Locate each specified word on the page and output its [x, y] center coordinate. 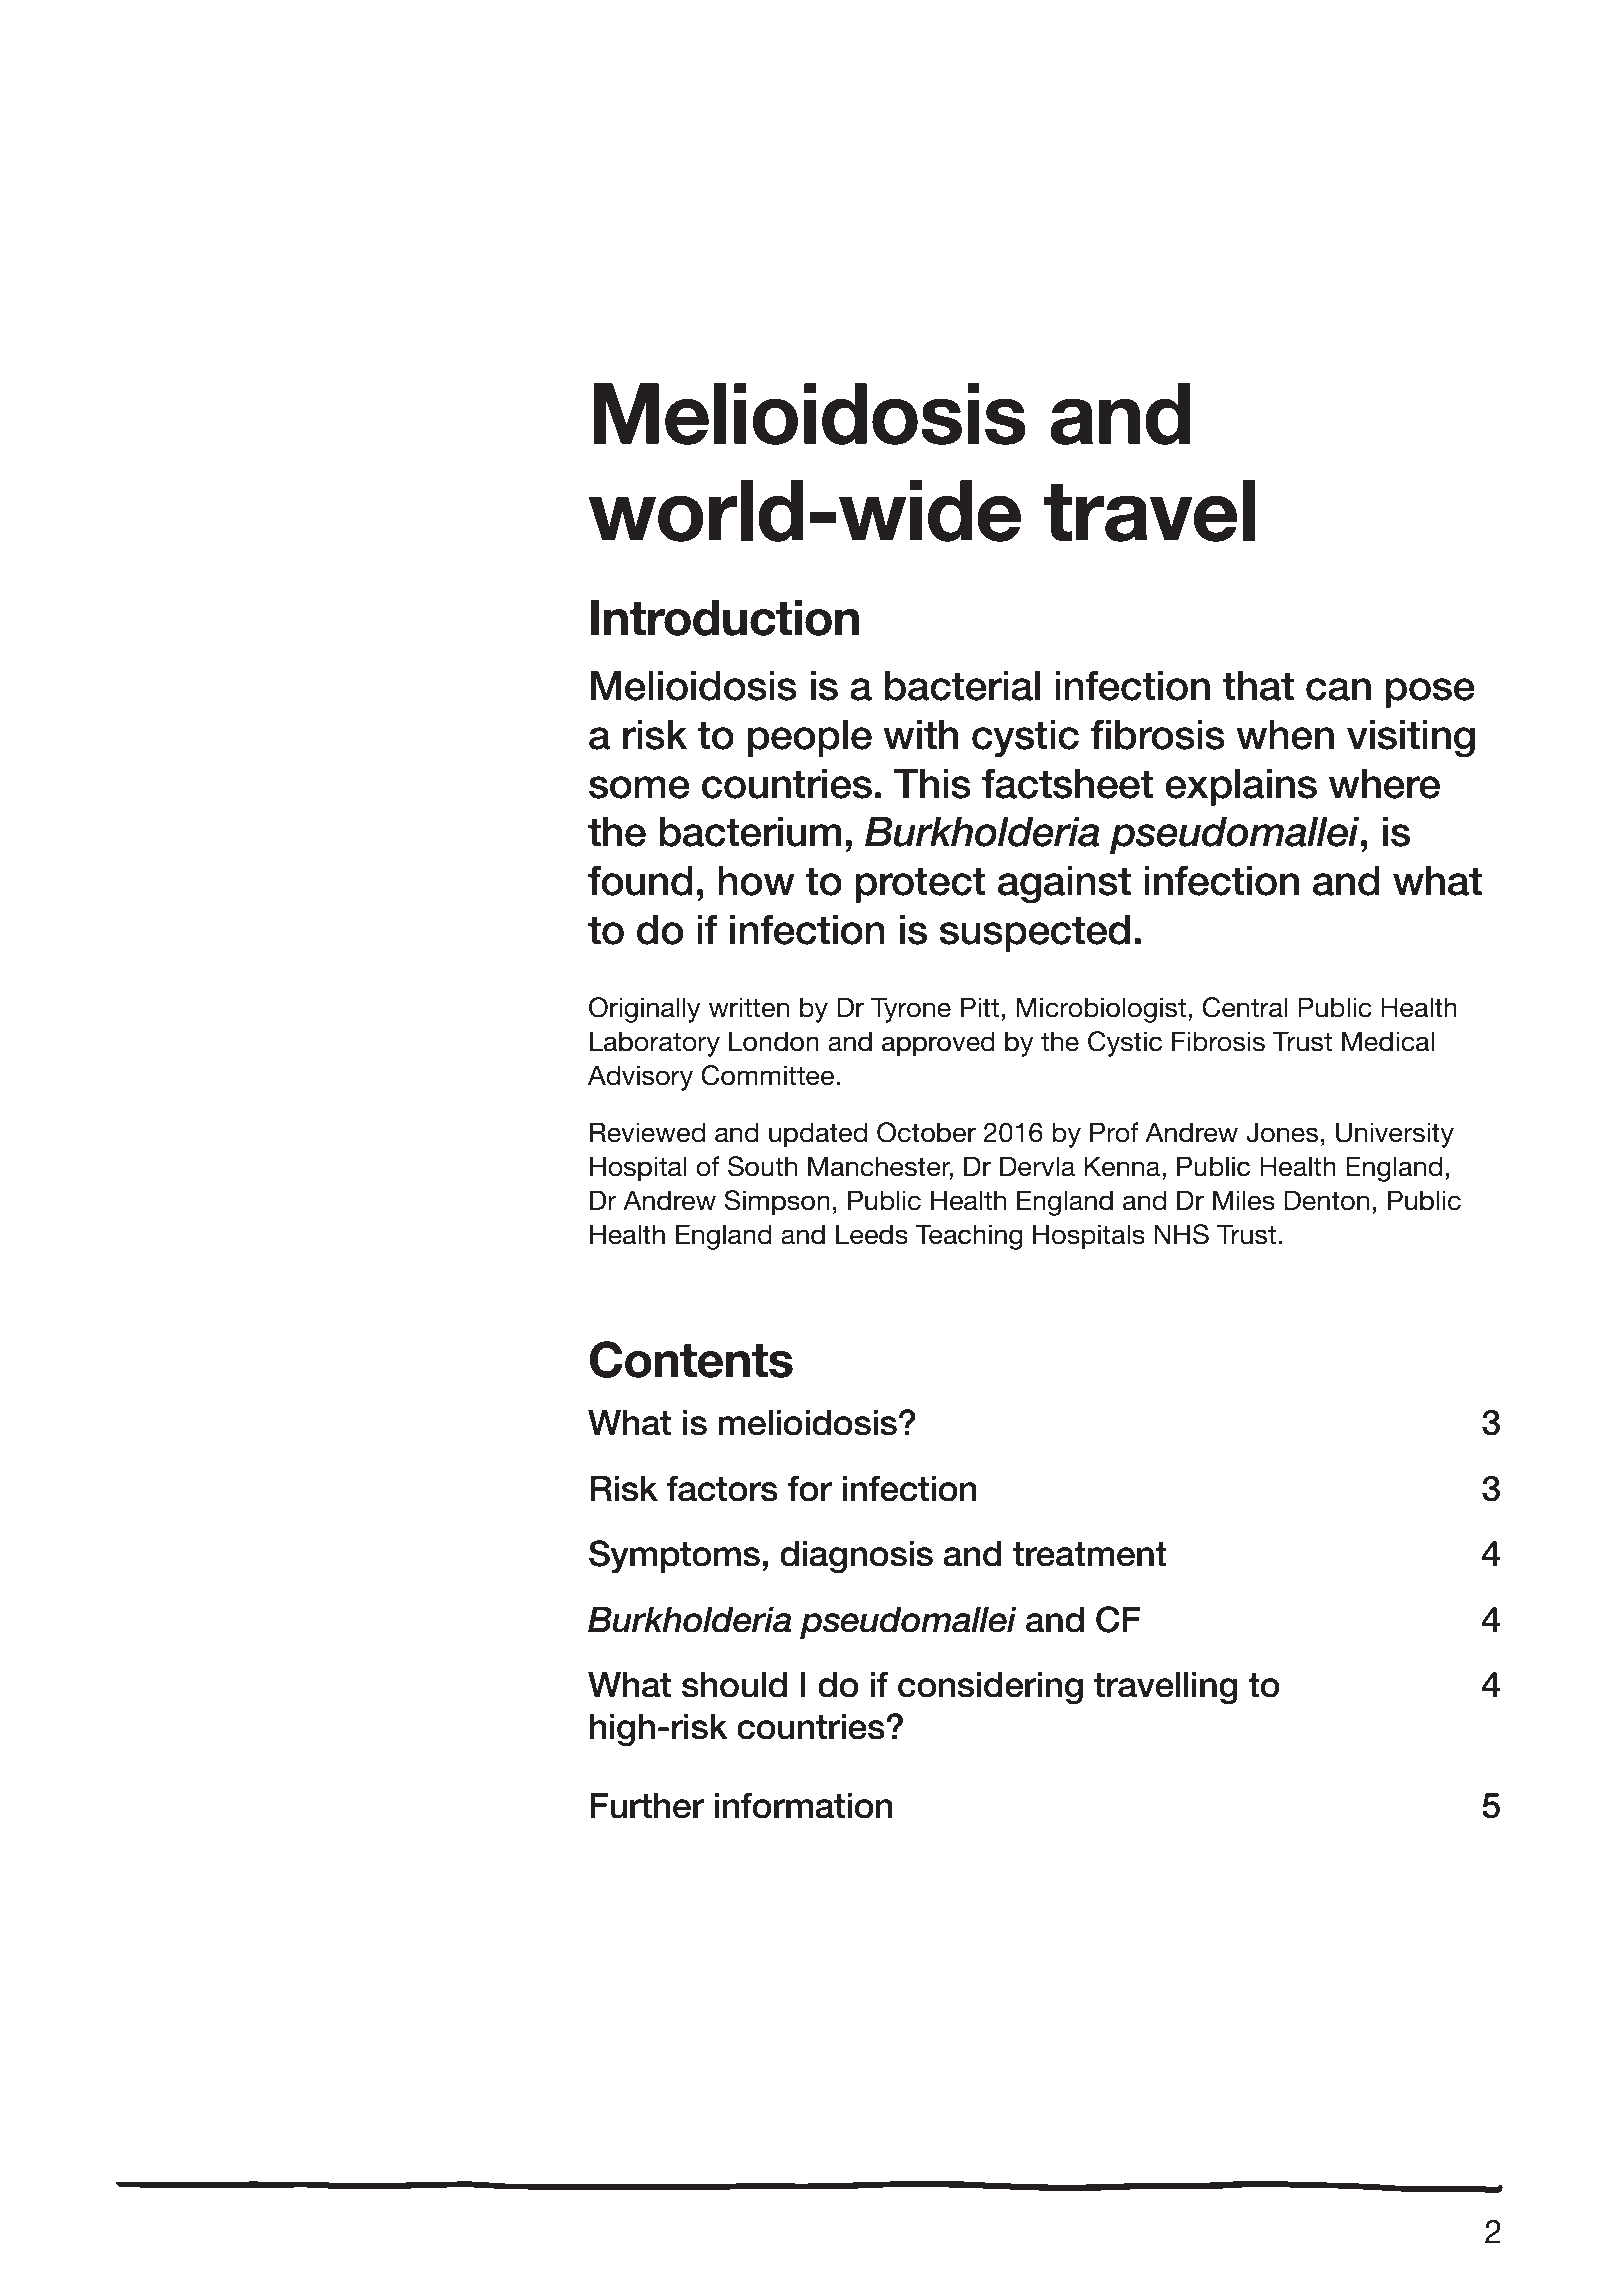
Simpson [777, 1203]
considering [990, 1688]
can [1338, 689]
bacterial [962, 686]
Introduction [725, 618]
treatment [1090, 1554]
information [803, 1805]
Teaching [969, 1237]
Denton [1326, 1200]
